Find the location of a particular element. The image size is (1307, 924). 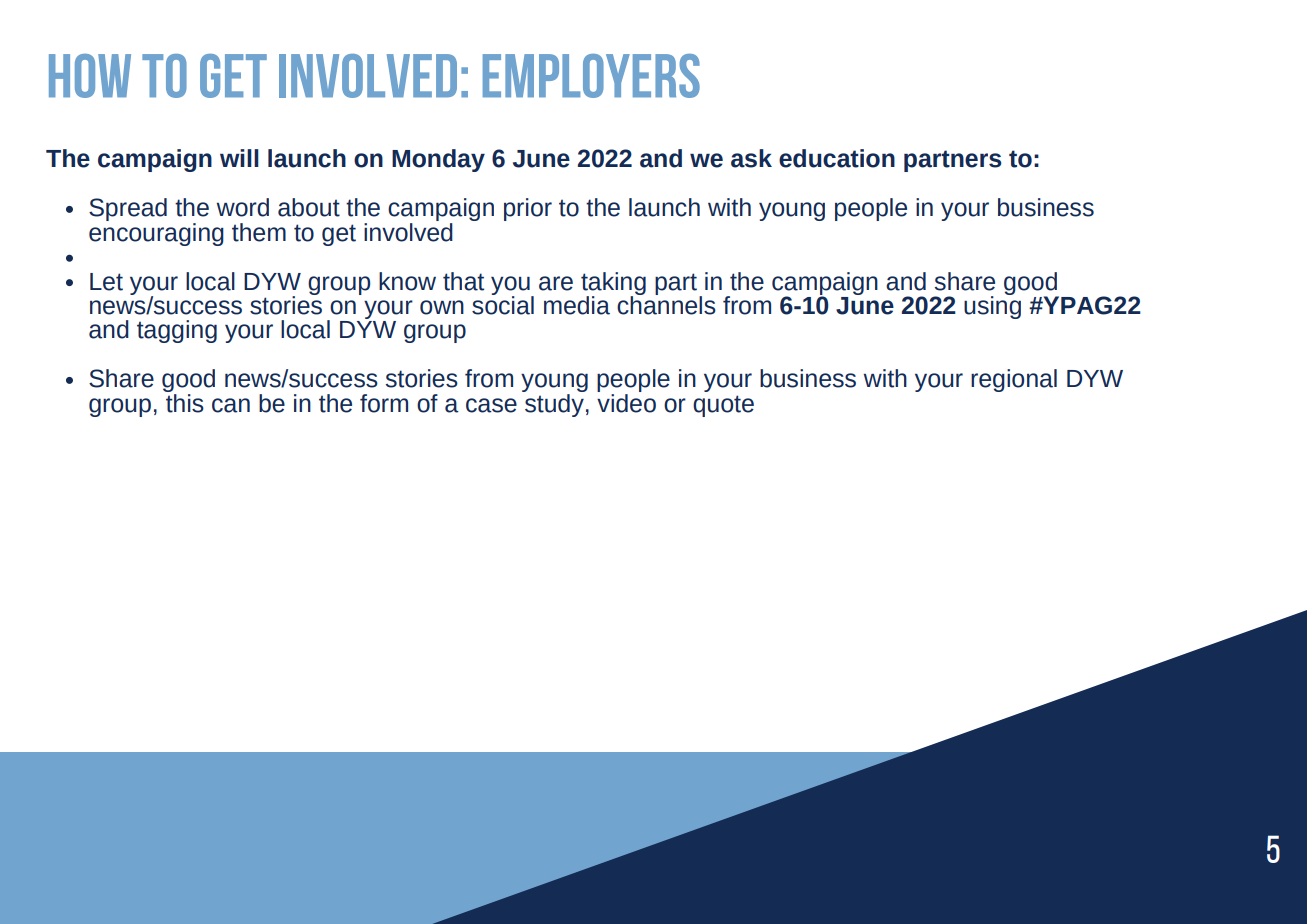

Monday is located at coordinates (438, 160).
